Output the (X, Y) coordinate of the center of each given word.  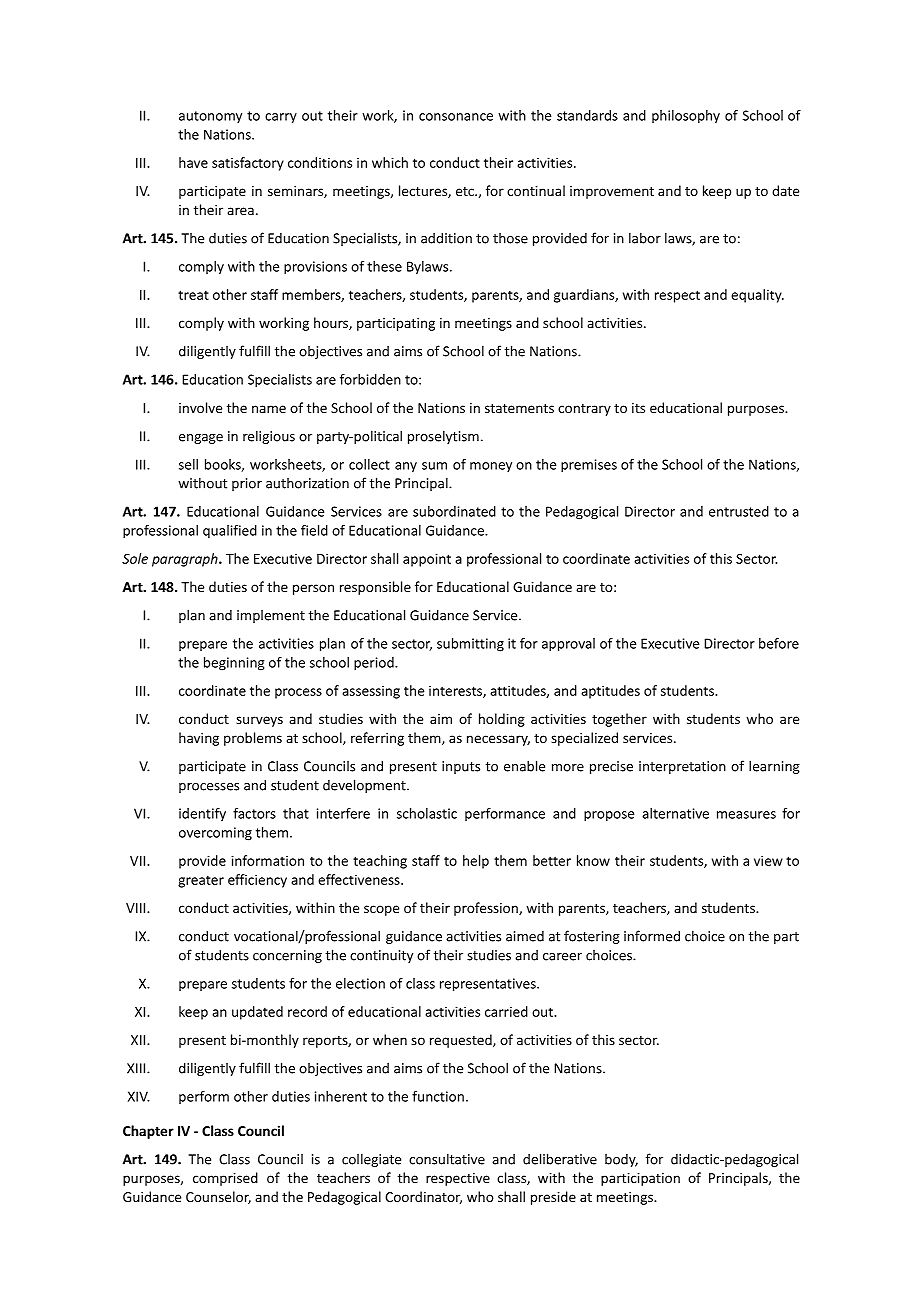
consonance (456, 117)
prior (247, 484)
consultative (447, 1159)
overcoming (215, 834)
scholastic (427, 813)
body (621, 1160)
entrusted (739, 511)
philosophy (686, 117)
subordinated (454, 511)
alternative (675, 813)
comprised (225, 1179)
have (193, 162)
